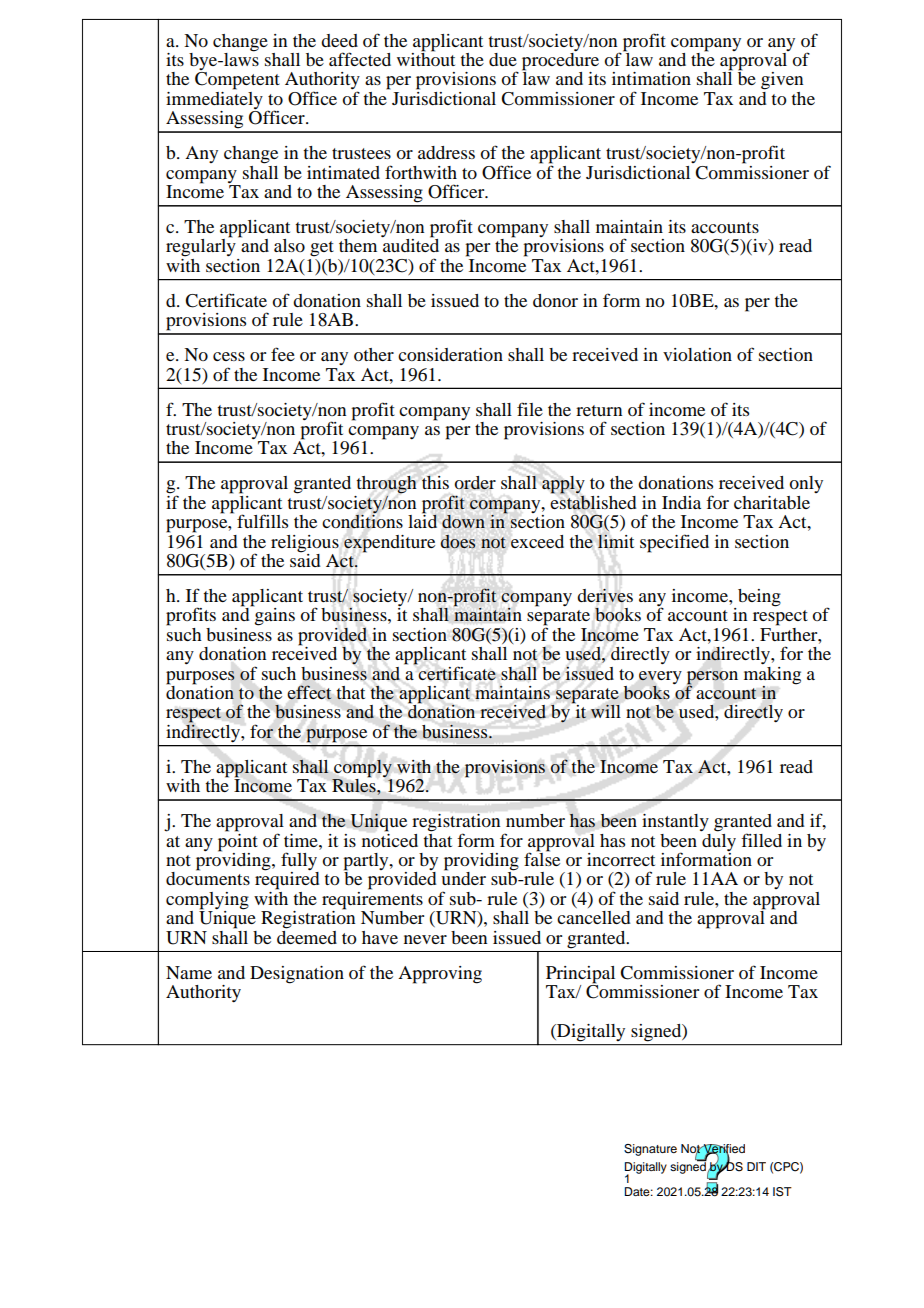 The height and width of the image is (1308, 924). I want to click on Competent, so click(237, 81).
